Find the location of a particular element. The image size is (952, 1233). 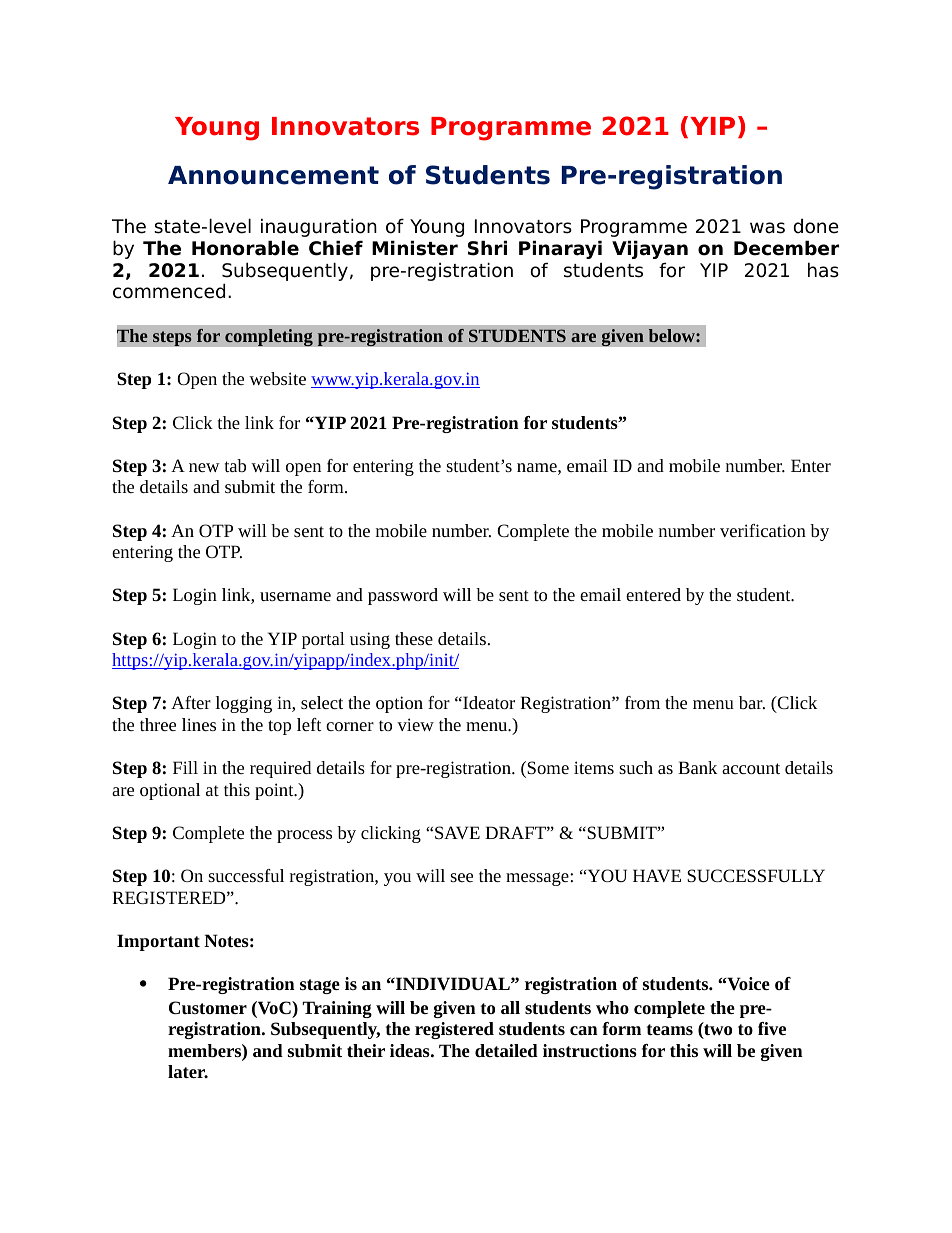

bar is located at coordinates (752, 702).
